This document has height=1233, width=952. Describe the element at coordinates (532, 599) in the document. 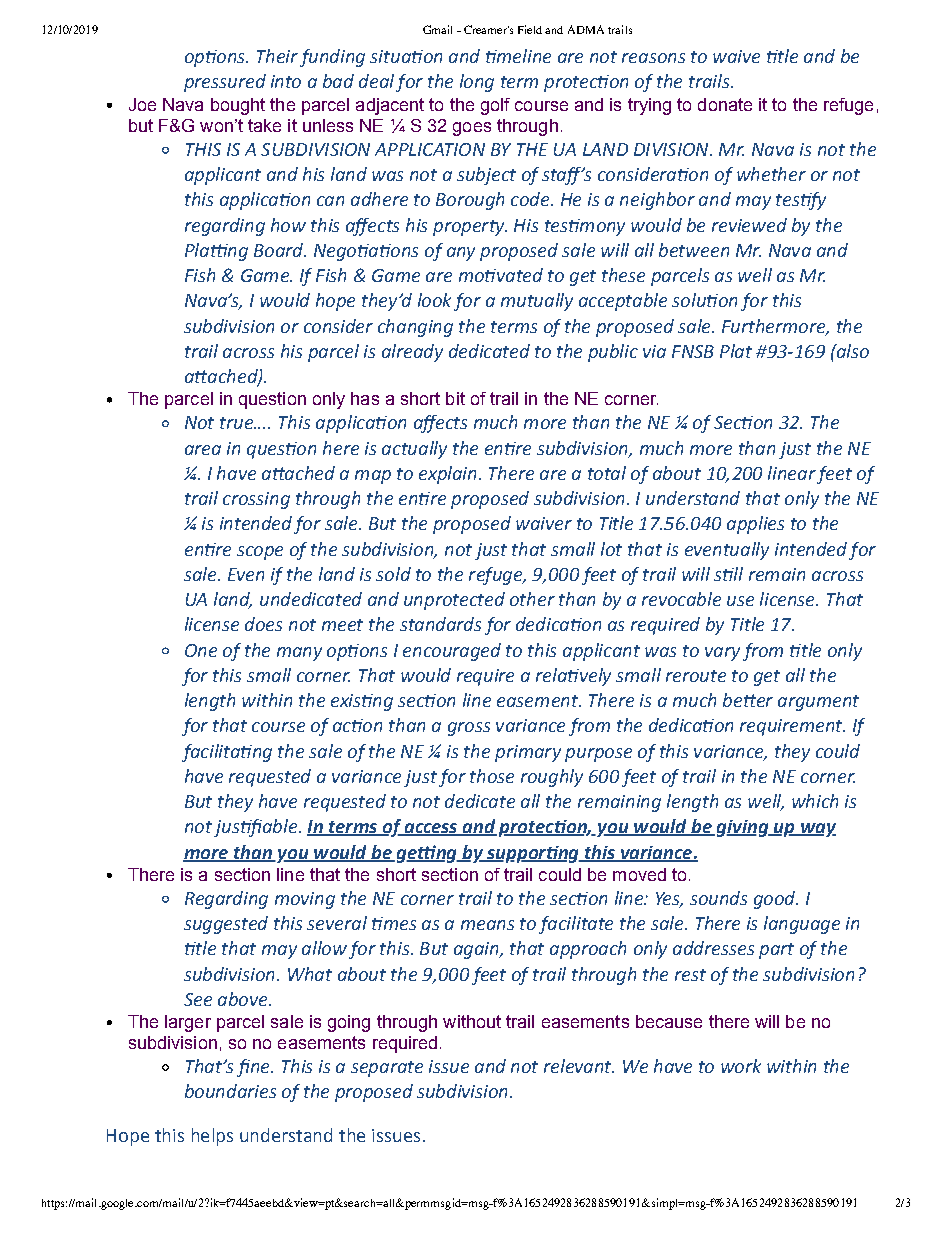

I see `other` at that location.
